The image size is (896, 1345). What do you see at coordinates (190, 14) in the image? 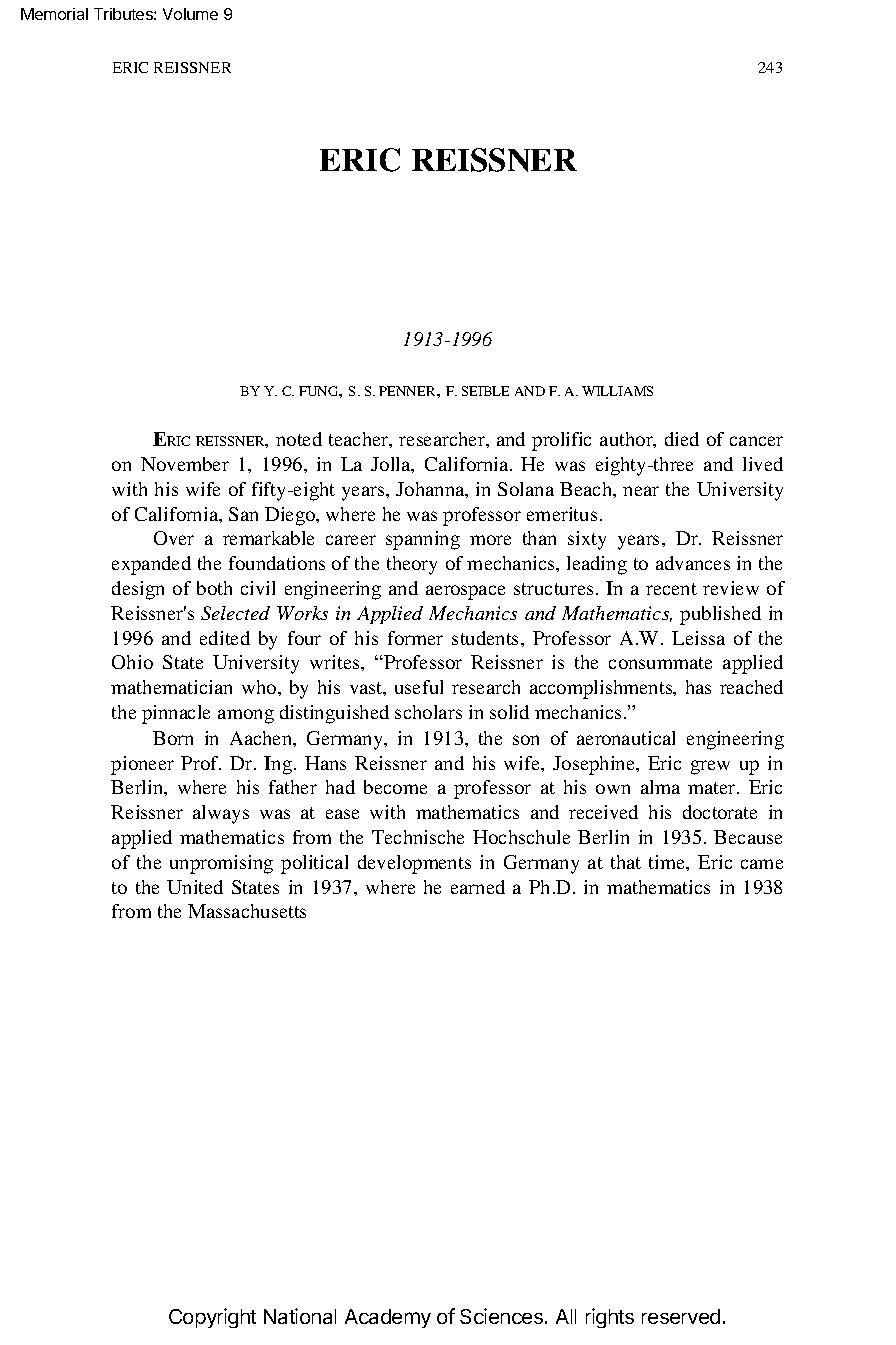
I see `Volume` at bounding box center [190, 14].
